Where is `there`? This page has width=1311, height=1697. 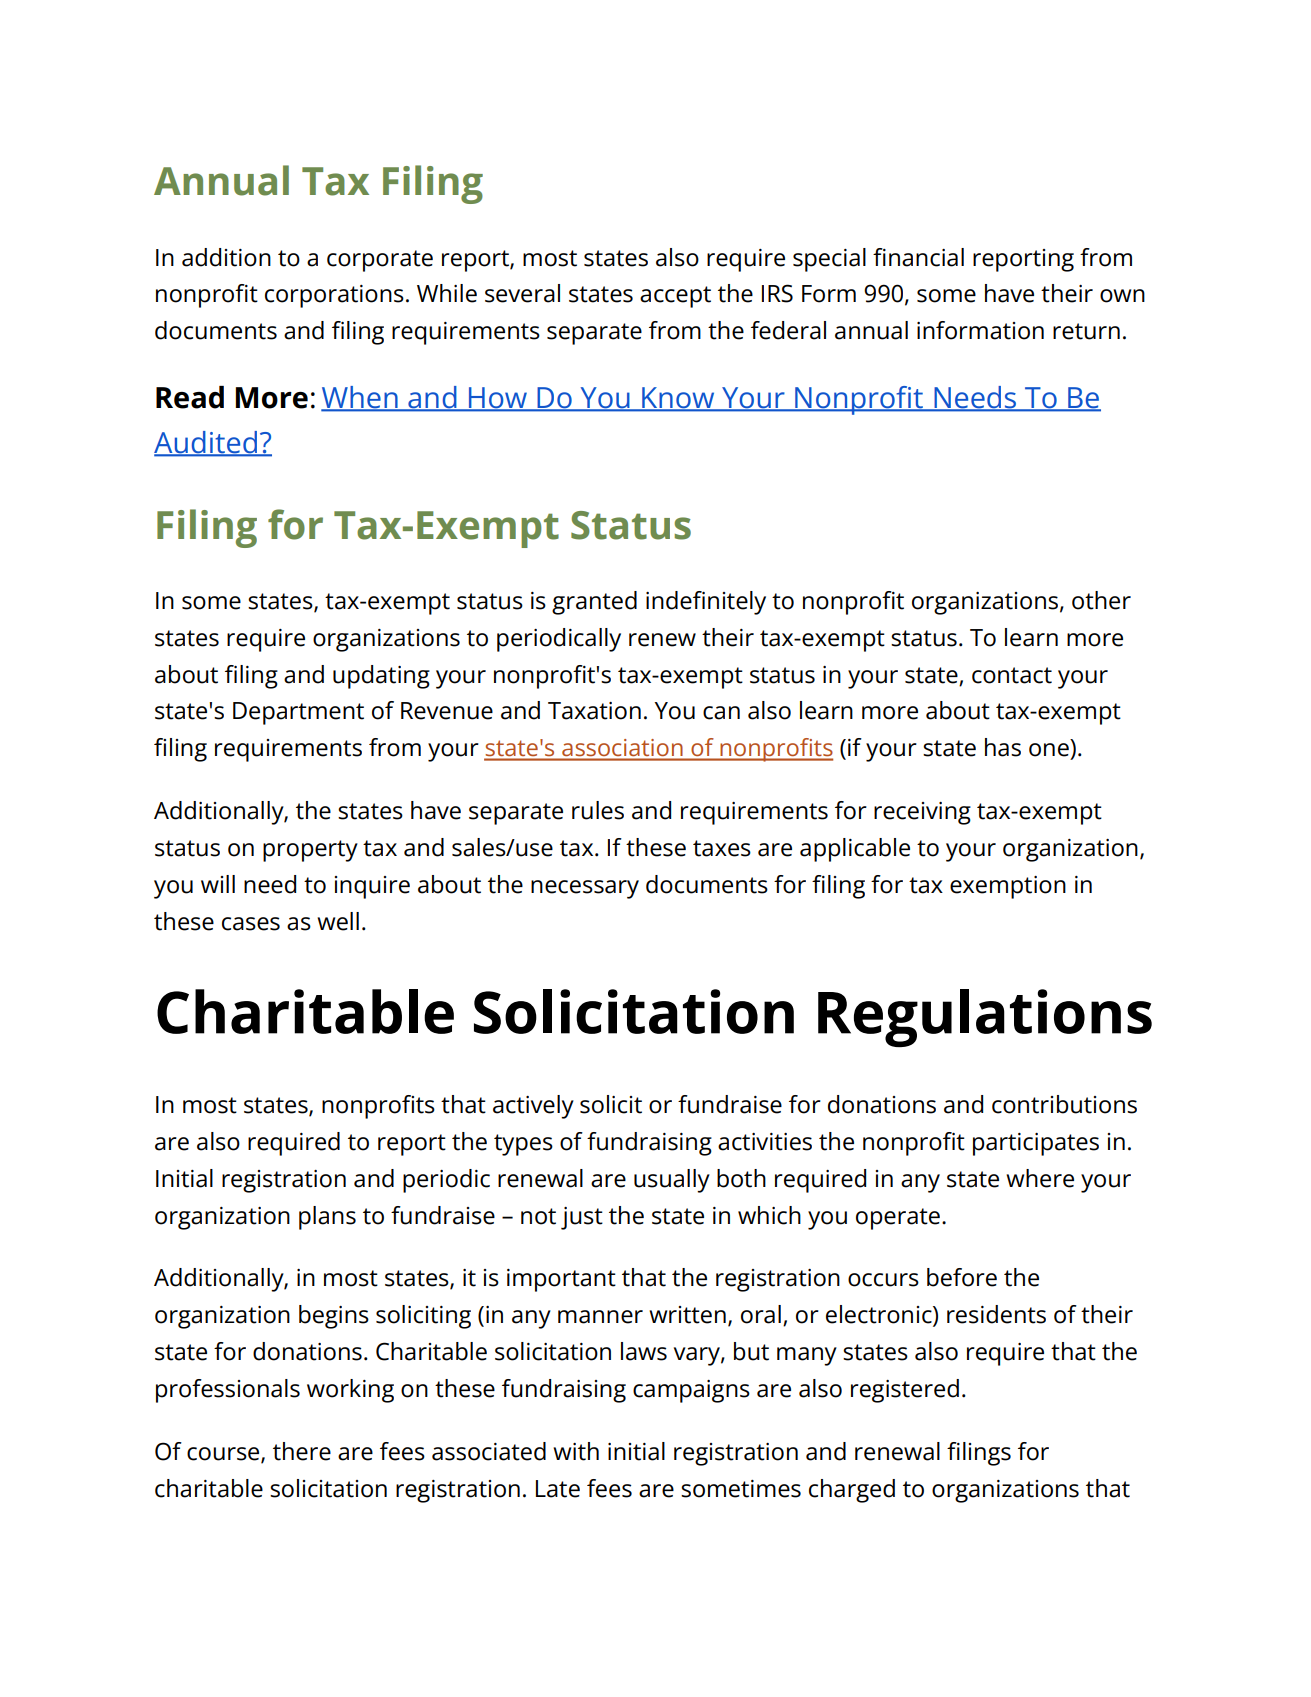 there is located at coordinates (302, 1451).
